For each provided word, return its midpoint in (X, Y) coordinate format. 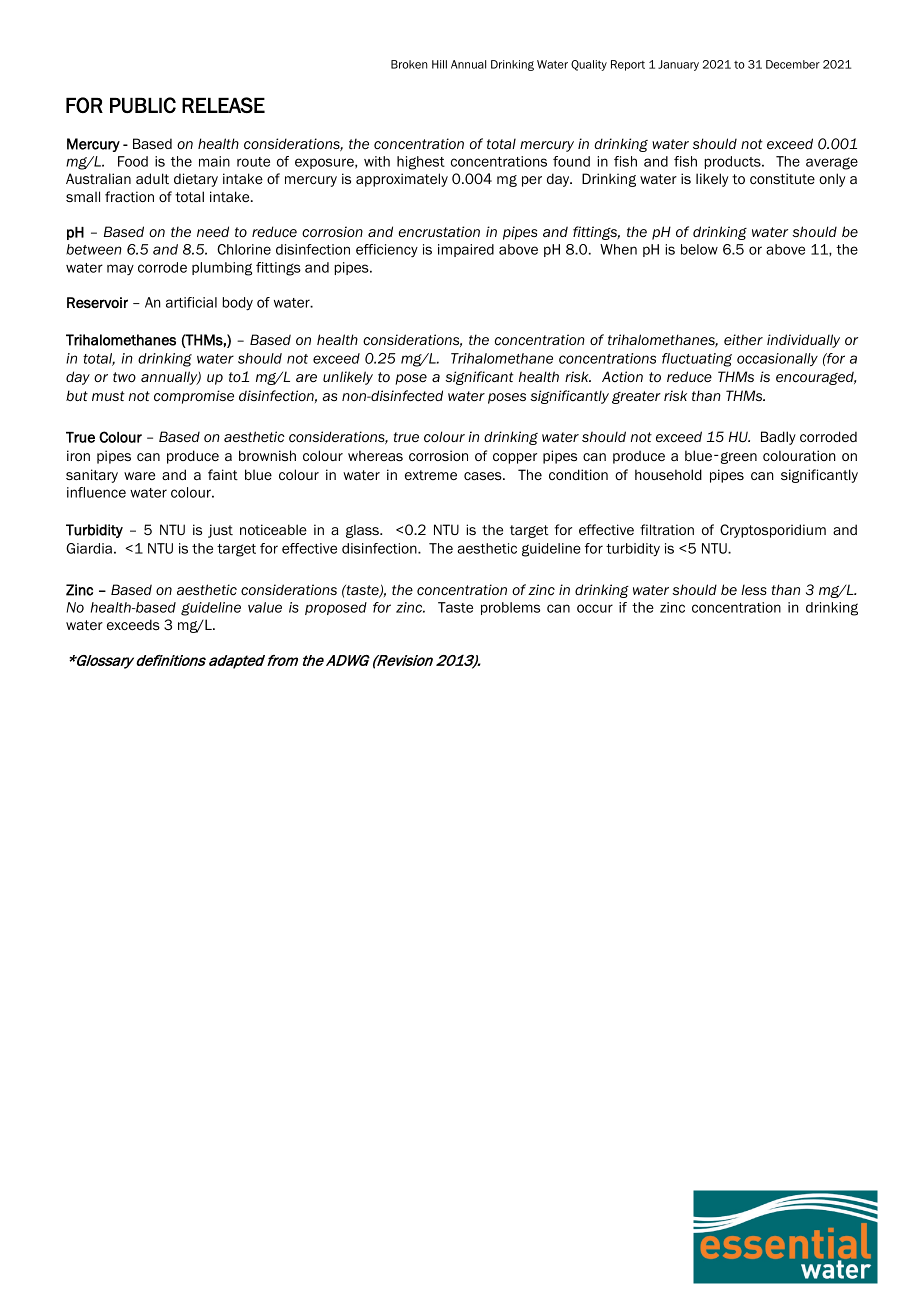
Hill (439, 64)
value (265, 607)
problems (510, 608)
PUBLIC (143, 105)
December (793, 64)
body (238, 304)
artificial (191, 302)
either (743, 340)
